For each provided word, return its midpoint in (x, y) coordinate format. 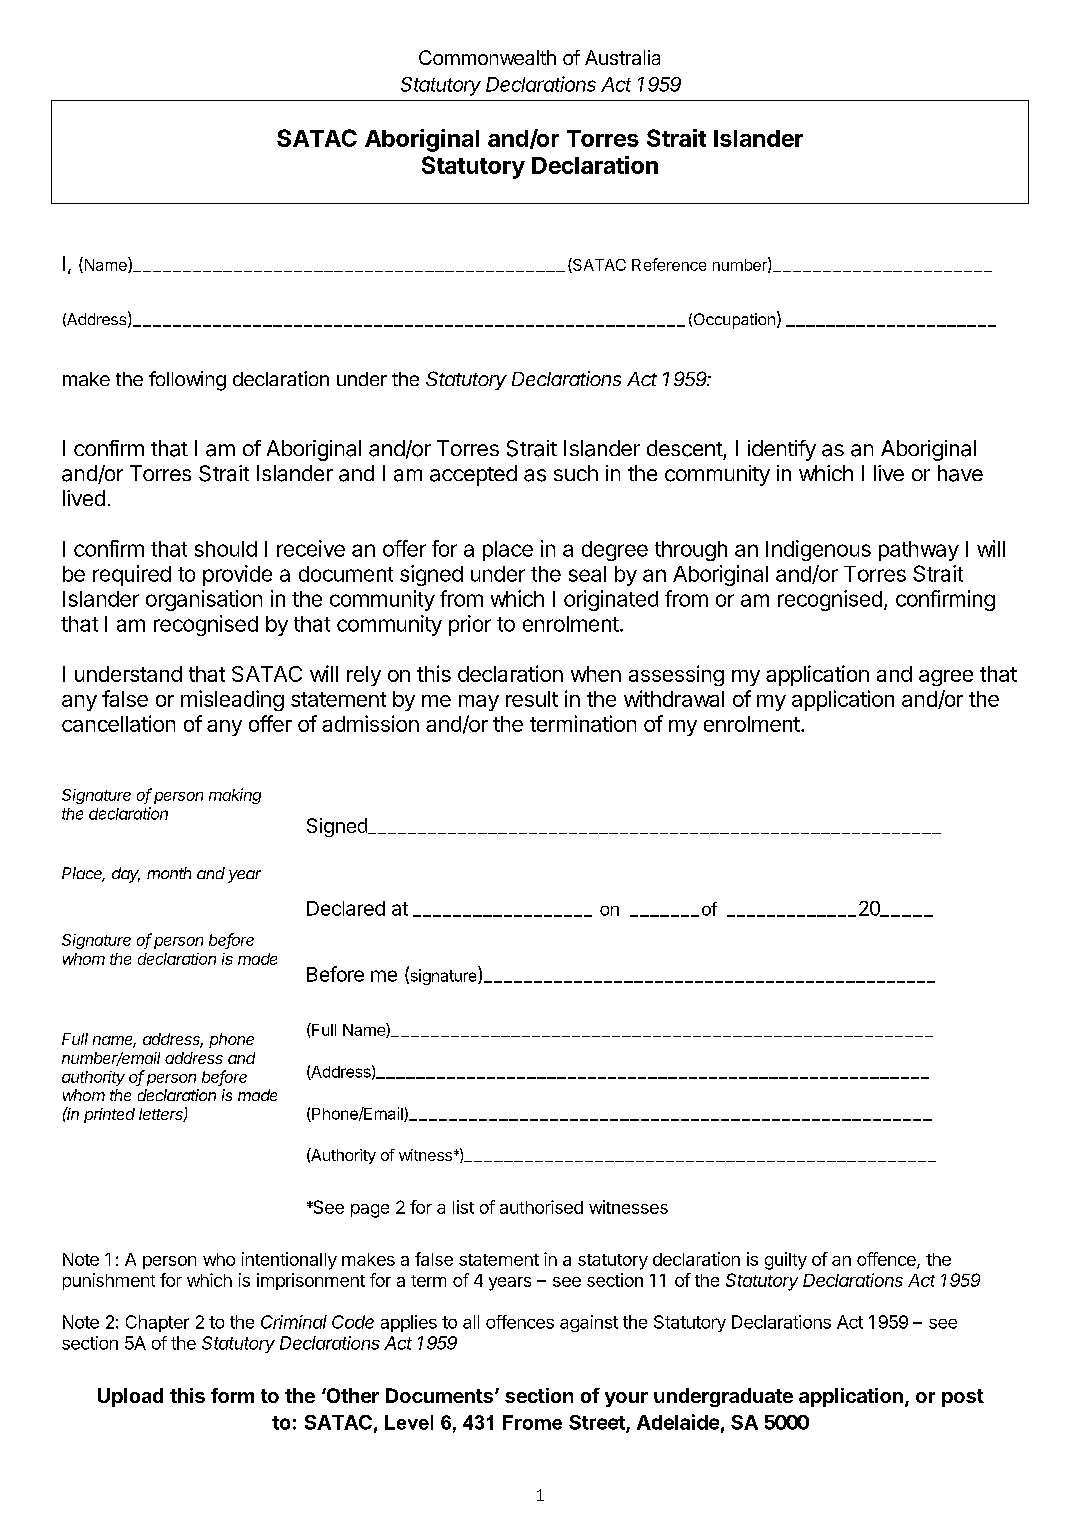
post (963, 1398)
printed (109, 1115)
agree (946, 678)
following (187, 381)
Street (598, 1423)
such (576, 473)
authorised (541, 1207)
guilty (786, 1261)
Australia (622, 57)
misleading (232, 700)
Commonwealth (487, 57)
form (232, 1395)
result (532, 699)
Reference (669, 264)
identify (782, 450)
